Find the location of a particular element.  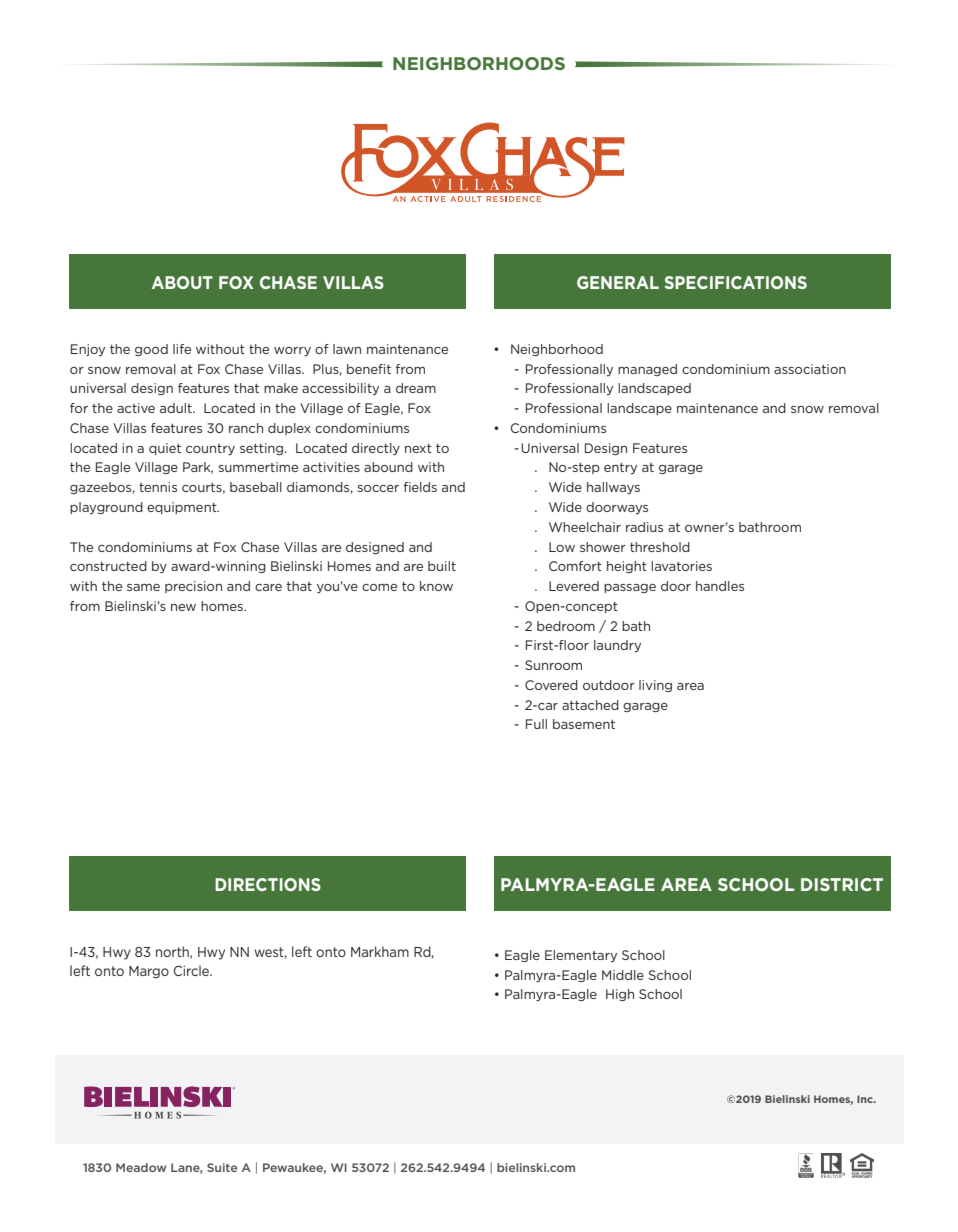

High is located at coordinates (620, 995).
